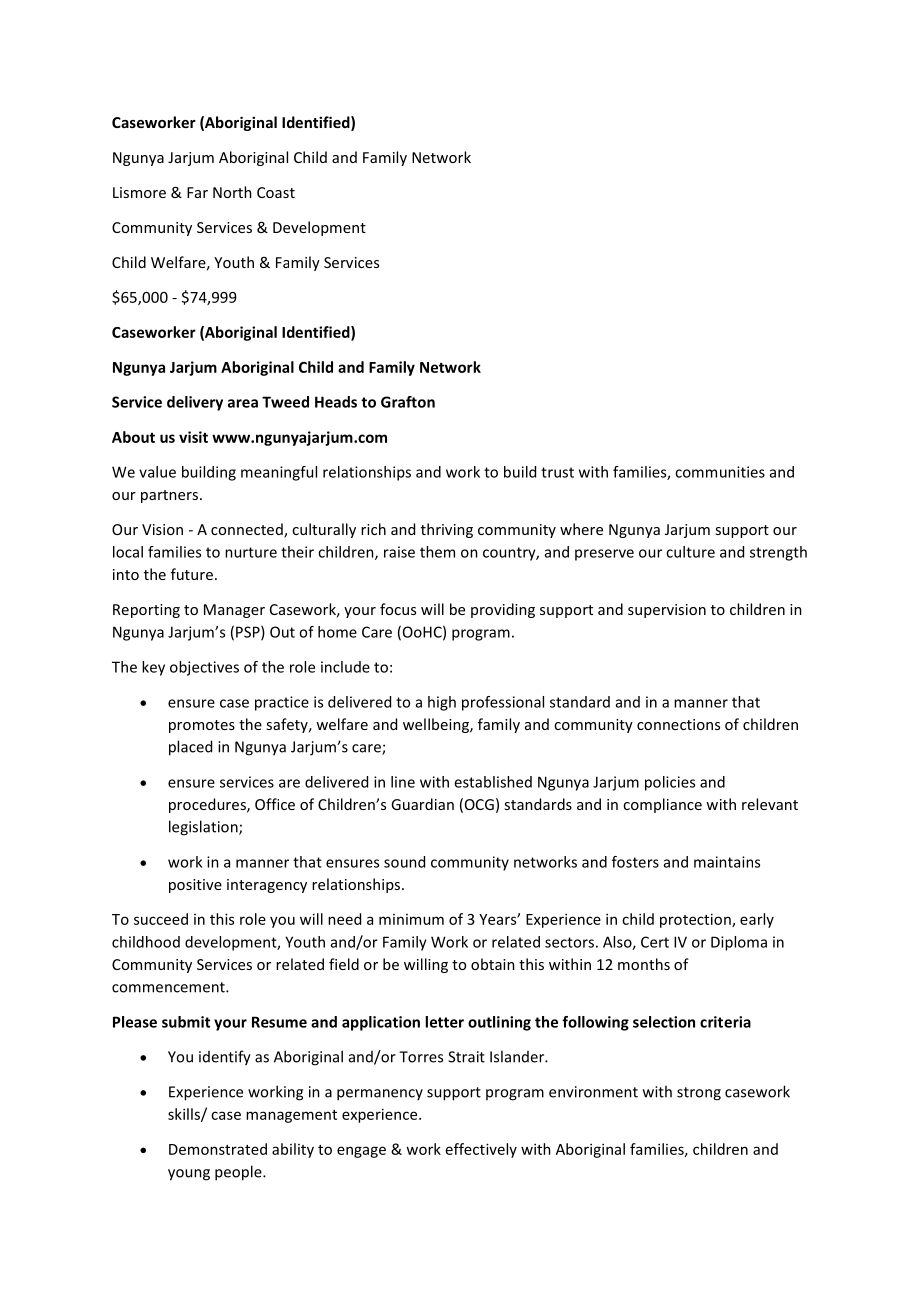  Describe the element at coordinates (276, 192) in the document. I see `Coast` at that location.
